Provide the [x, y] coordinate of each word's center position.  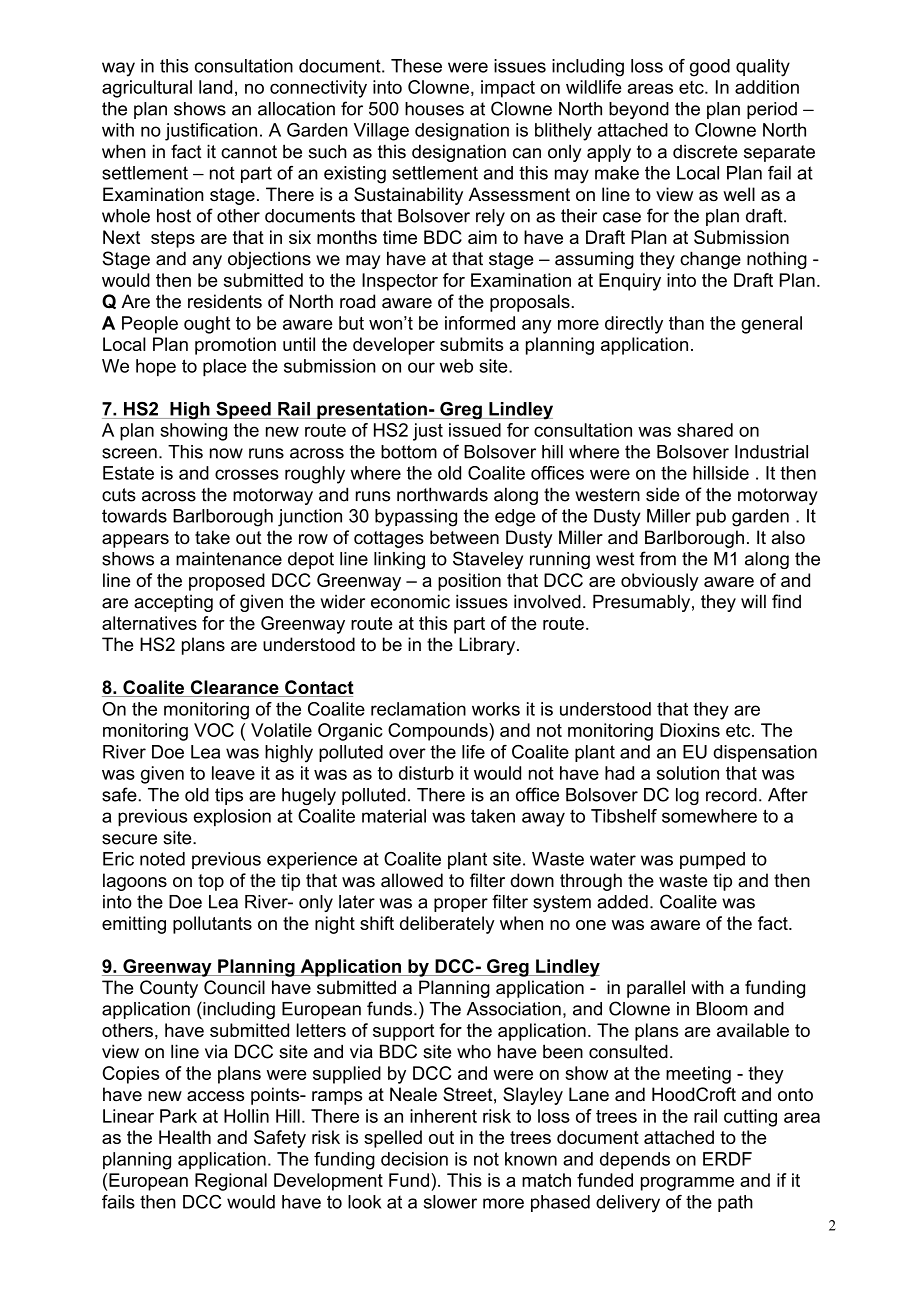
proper [461, 905]
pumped [712, 860]
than [686, 323]
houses [434, 109]
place [225, 368]
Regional [231, 1182]
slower [450, 1202]
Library [488, 646]
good [710, 68]
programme [687, 1184]
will [753, 601]
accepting [173, 603]
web [456, 366]
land [215, 87]
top [211, 882]
